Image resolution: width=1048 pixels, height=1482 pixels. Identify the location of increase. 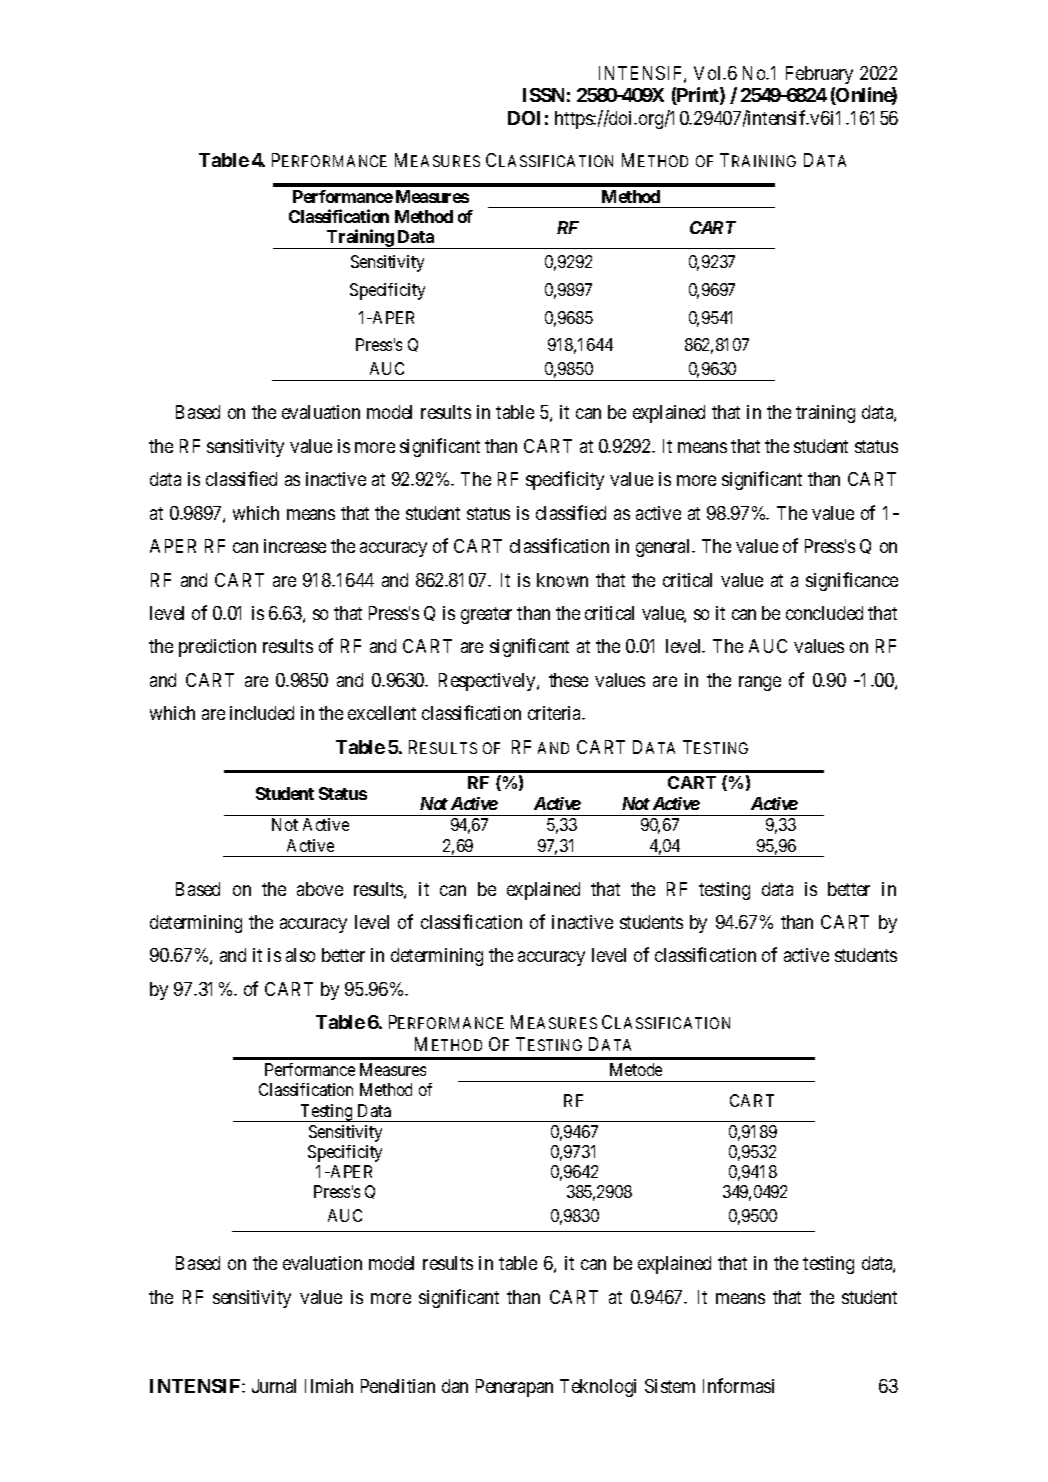
(295, 546).
